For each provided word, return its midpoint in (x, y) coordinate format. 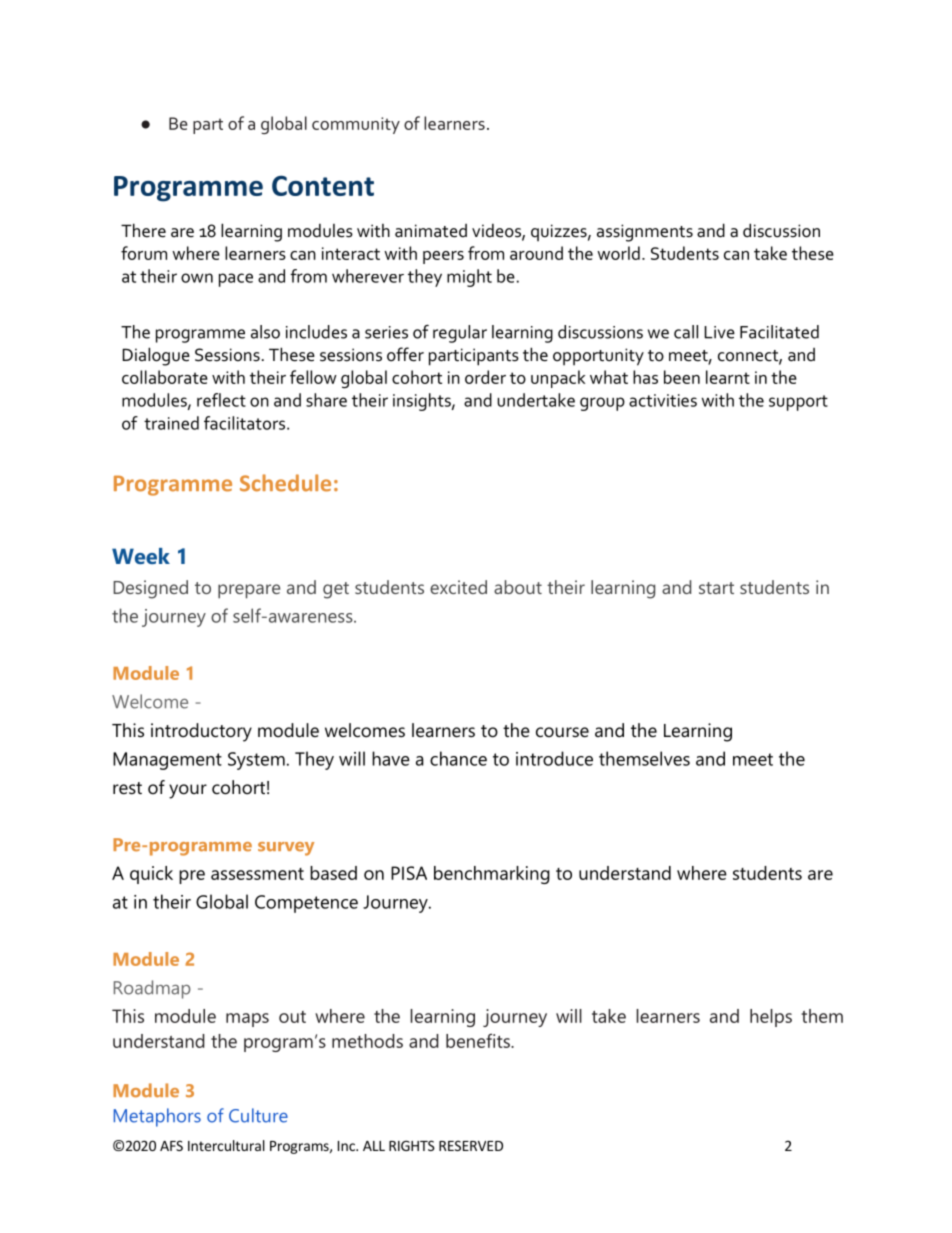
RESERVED (471, 1145)
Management (167, 761)
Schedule (285, 483)
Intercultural (226, 1145)
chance (458, 758)
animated (431, 231)
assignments (645, 233)
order (485, 377)
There (143, 230)
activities (663, 400)
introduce (554, 758)
